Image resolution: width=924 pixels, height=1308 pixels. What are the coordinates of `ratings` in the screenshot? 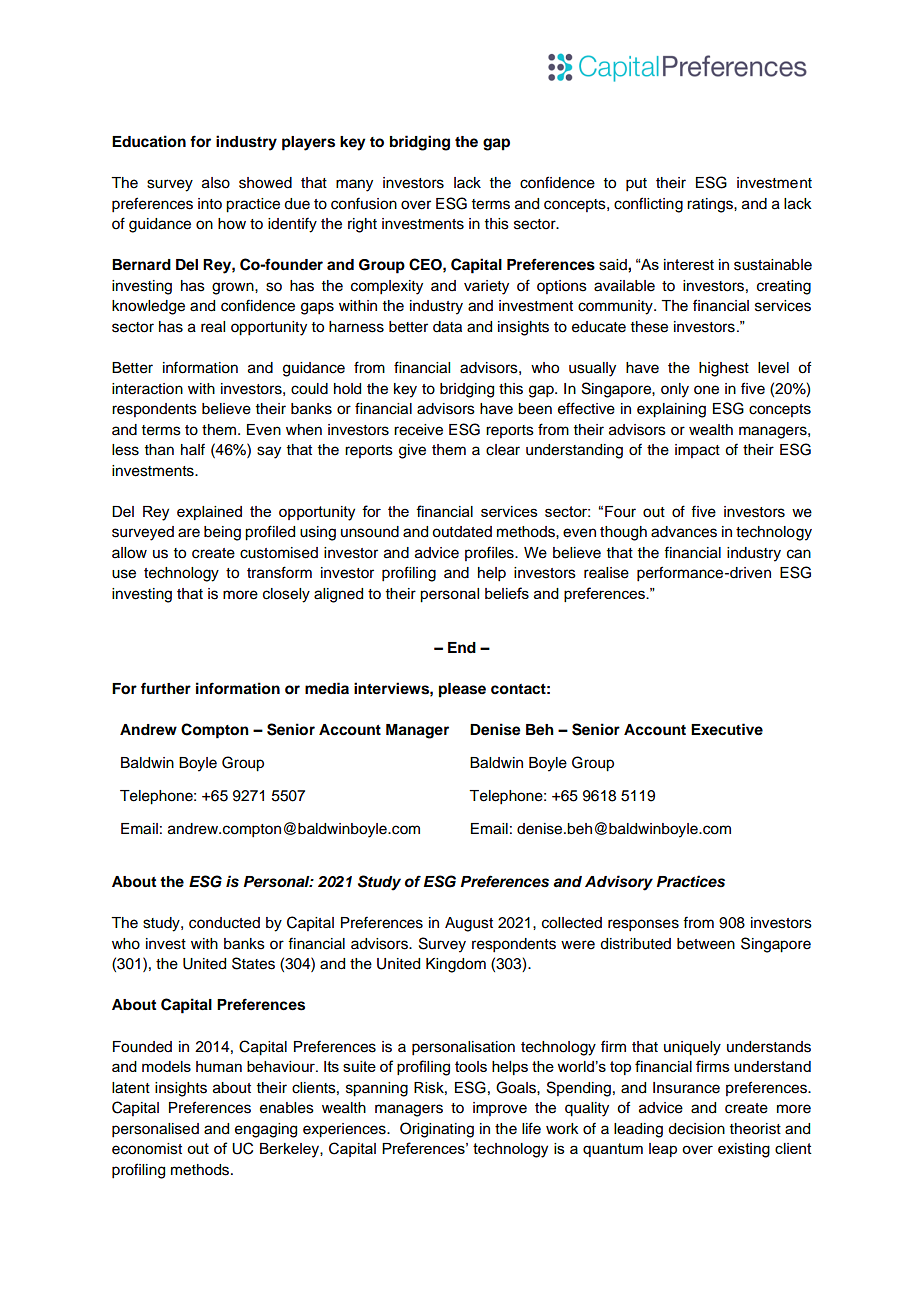 It's located at (711, 205).
